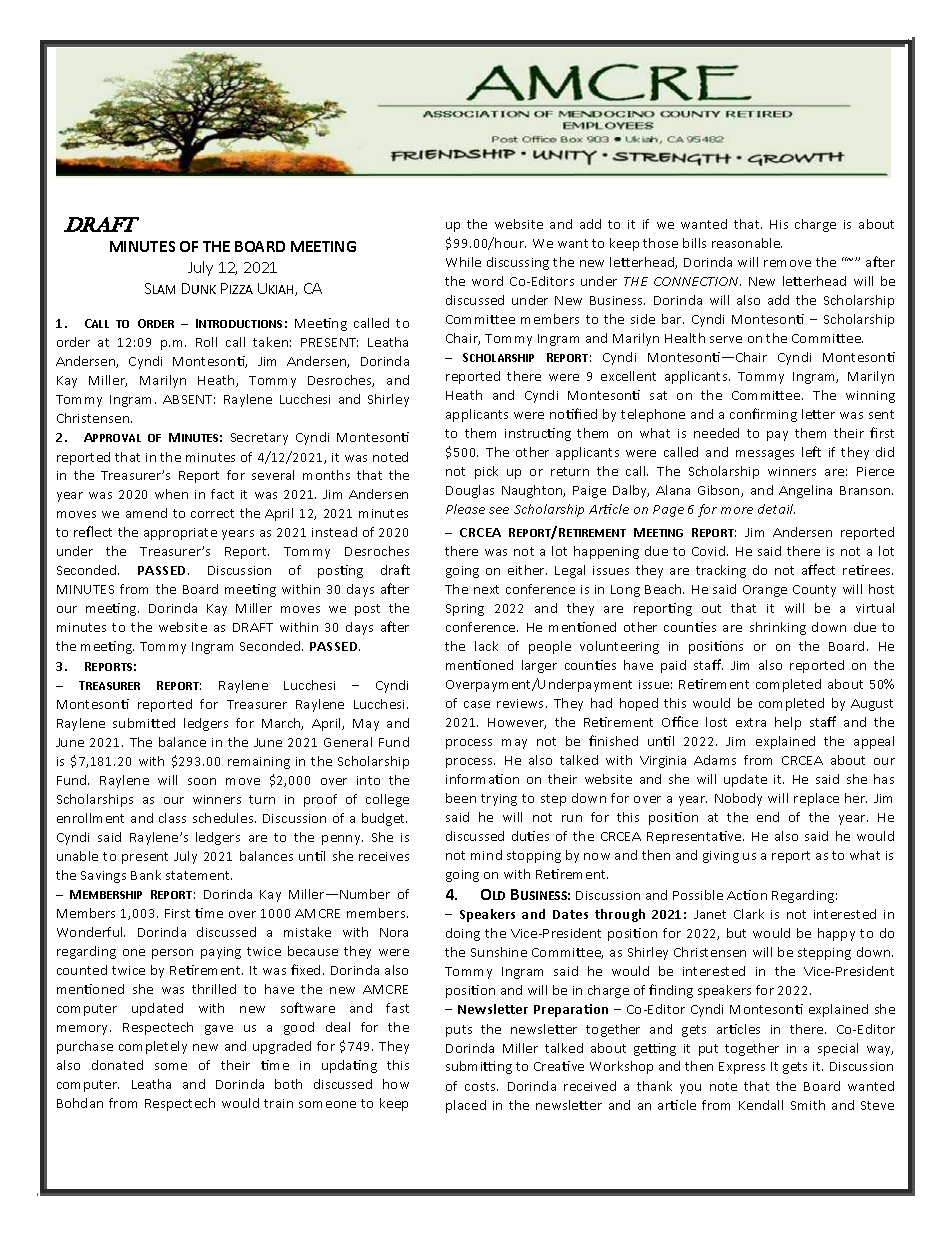  I want to click on shrinking, so click(778, 628).
